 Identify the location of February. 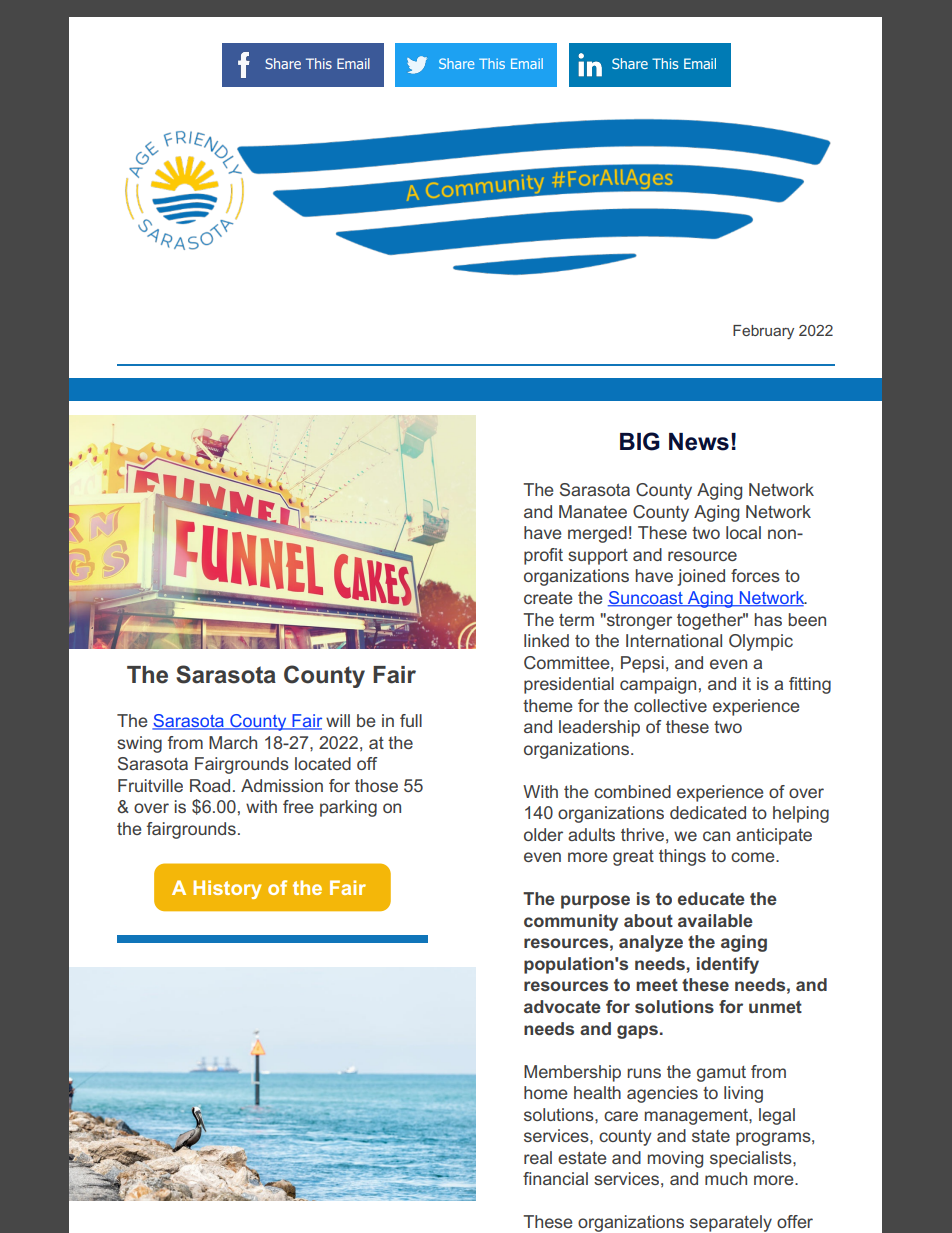
(763, 332).
